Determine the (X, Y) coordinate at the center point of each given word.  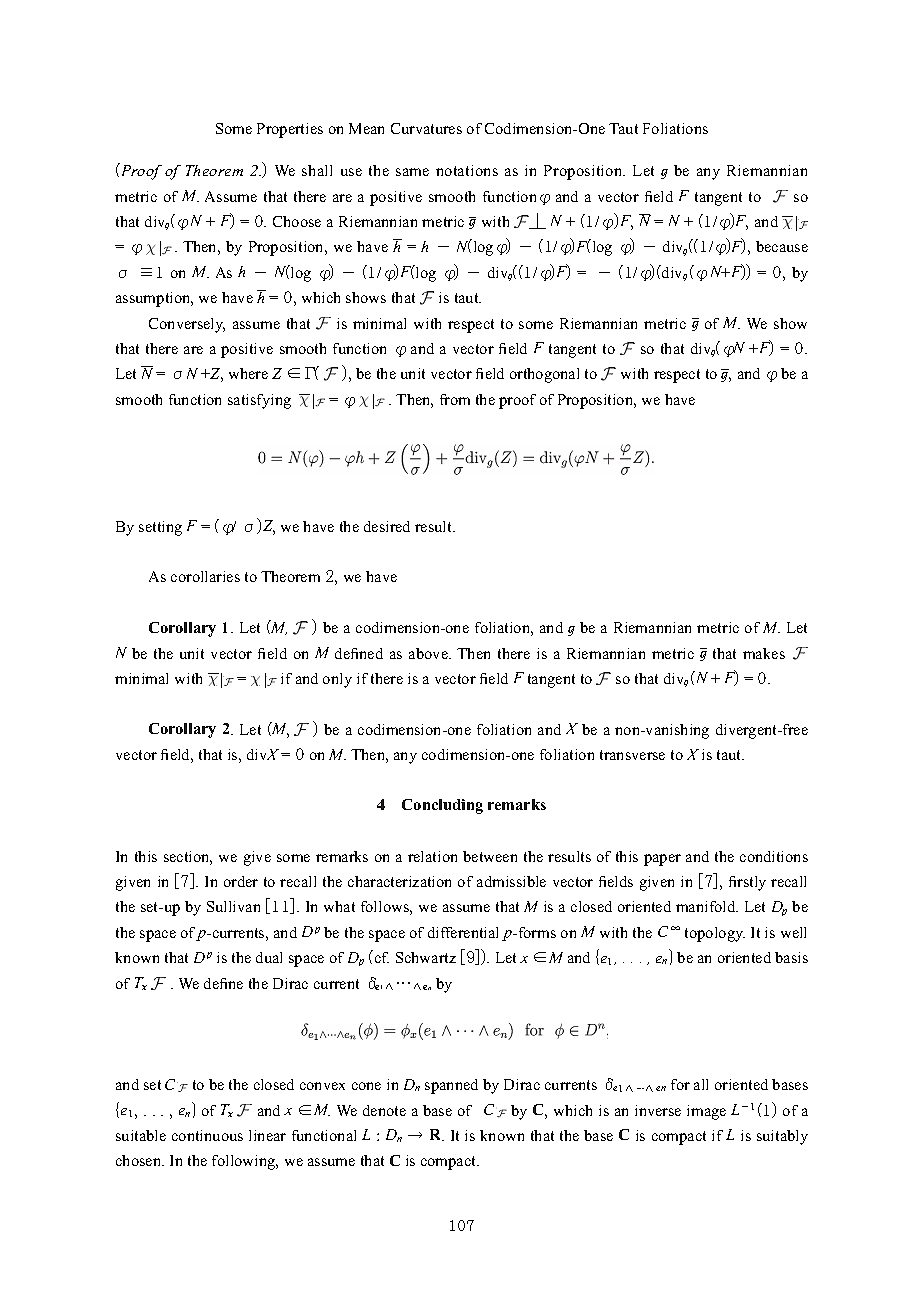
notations (467, 170)
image (706, 1112)
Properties (290, 130)
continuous (207, 1135)
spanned (451, 1086)
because (782, 246)
